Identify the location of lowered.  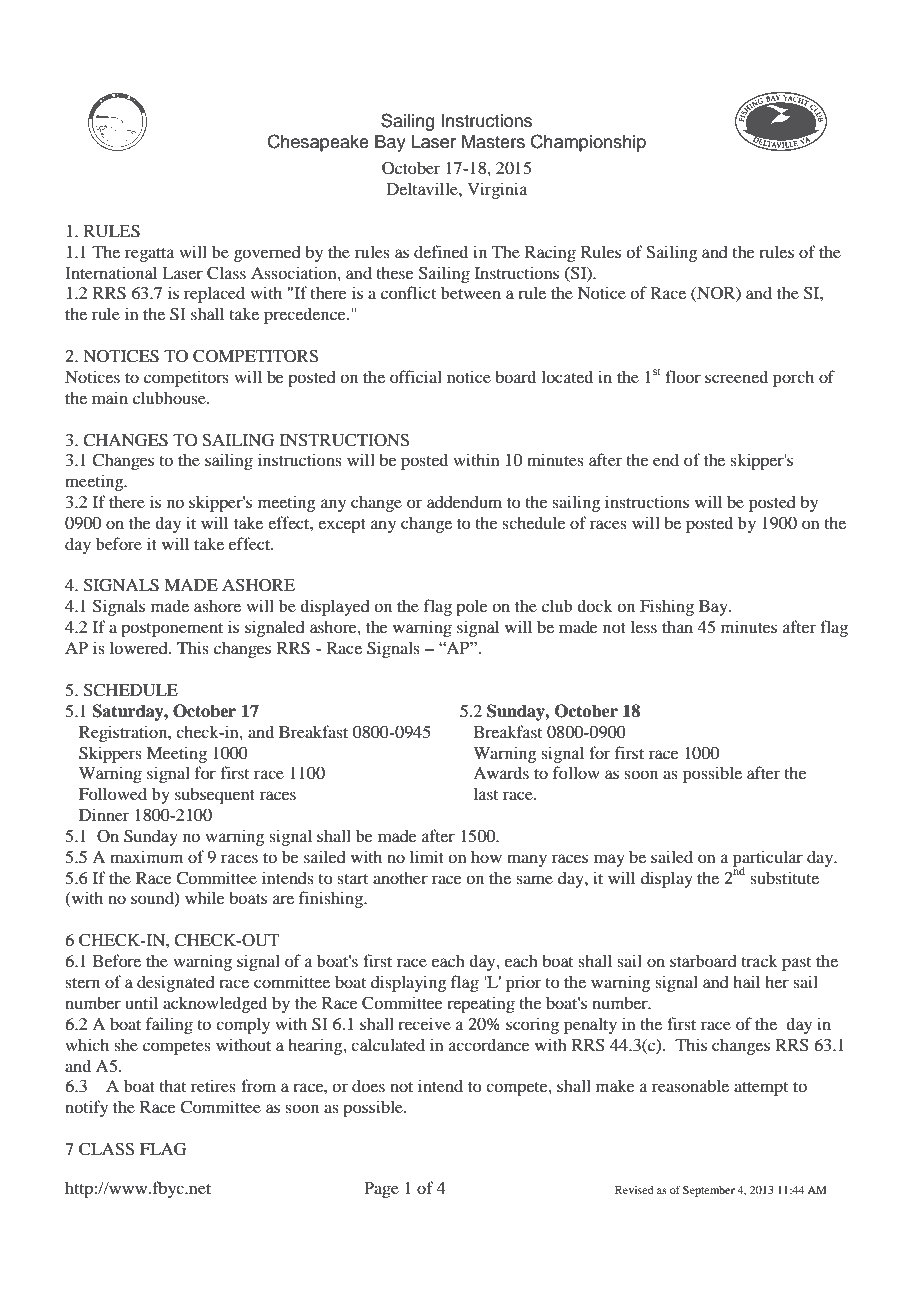
(140, 647).
